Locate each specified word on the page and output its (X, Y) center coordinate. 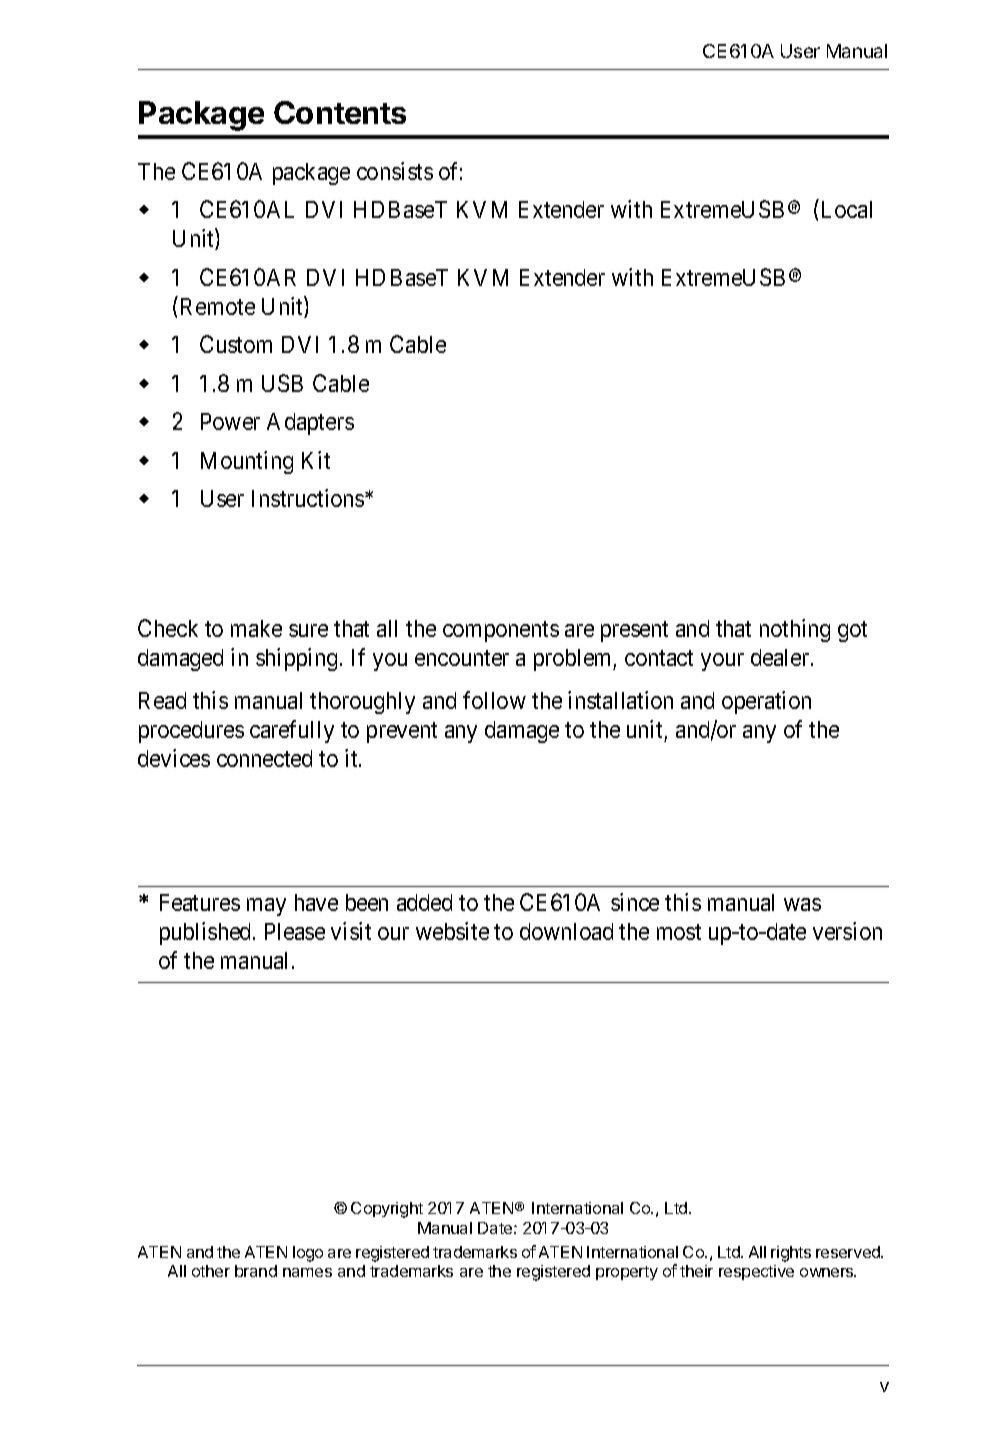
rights (791, 1254)
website (452, 931)
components (501, 631)
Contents (340, 112)
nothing (795, 630)
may (266, 907)
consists (395, 171)
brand (256, 1271)
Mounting (247, 462)
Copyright (387, 1210)
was (802, 904)
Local (847, 209)
